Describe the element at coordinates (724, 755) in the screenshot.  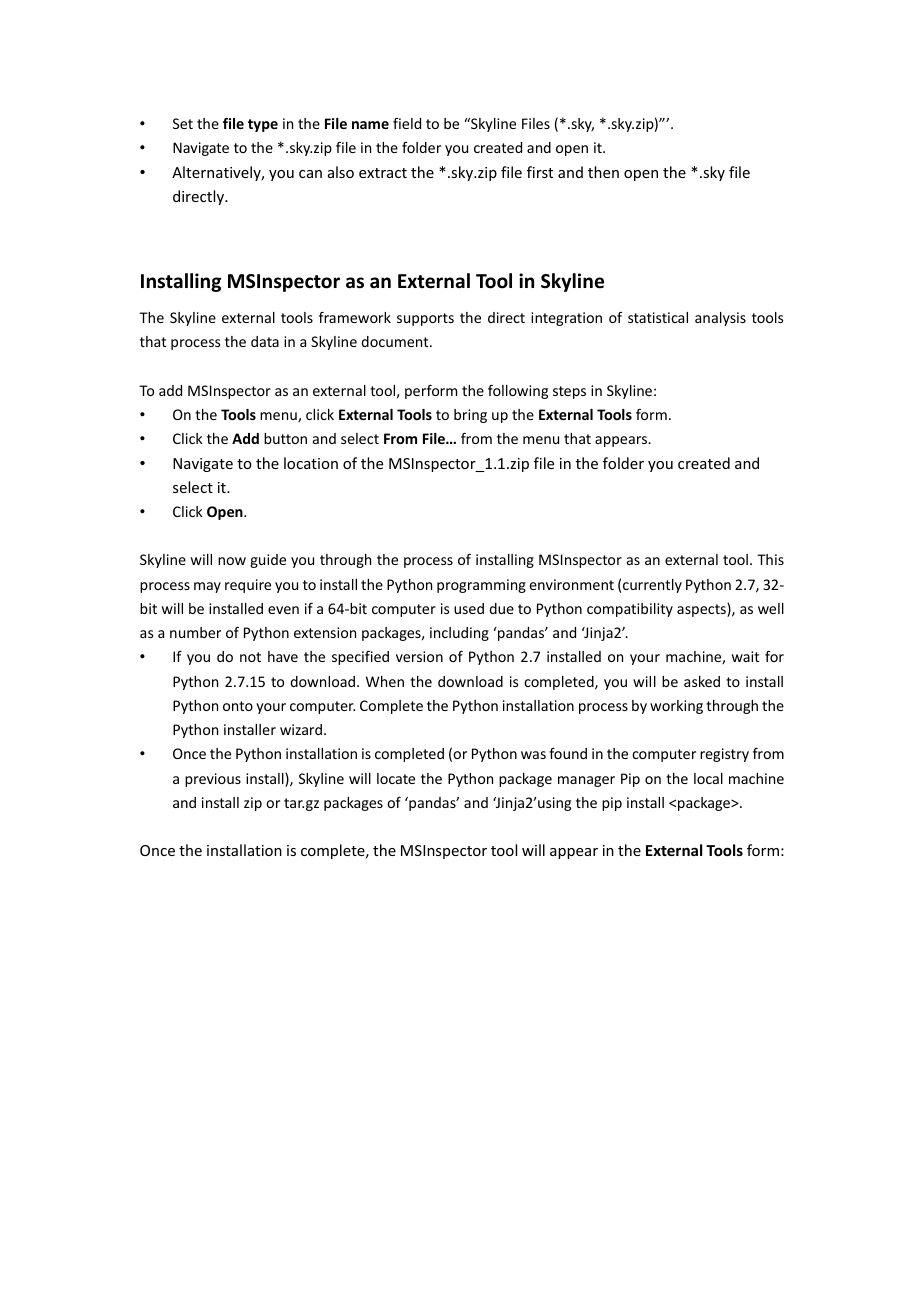
I see `registry` at that location.
